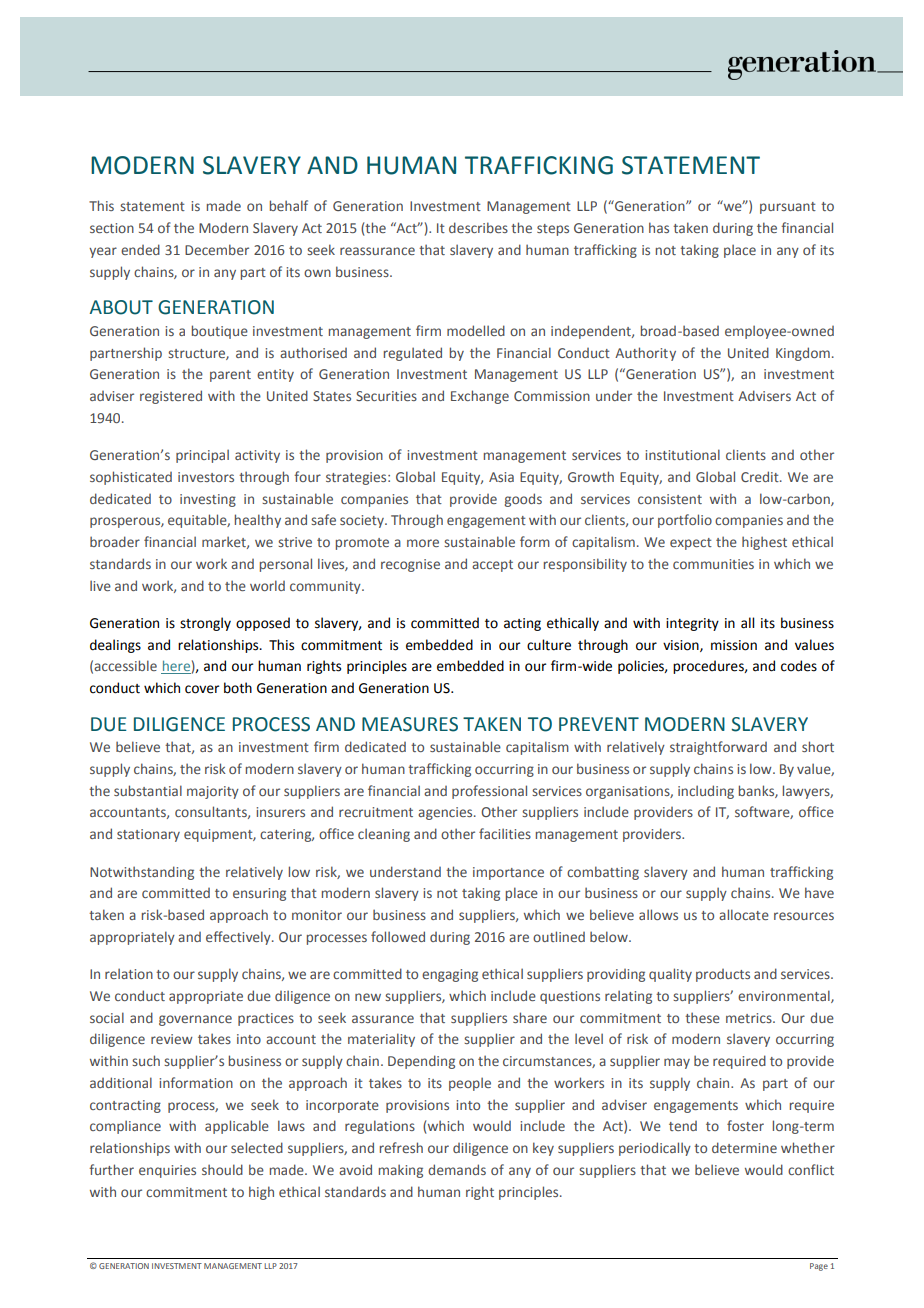 The image size is (924, 1308). I want to click on enquiries, so click(167, 1171).
